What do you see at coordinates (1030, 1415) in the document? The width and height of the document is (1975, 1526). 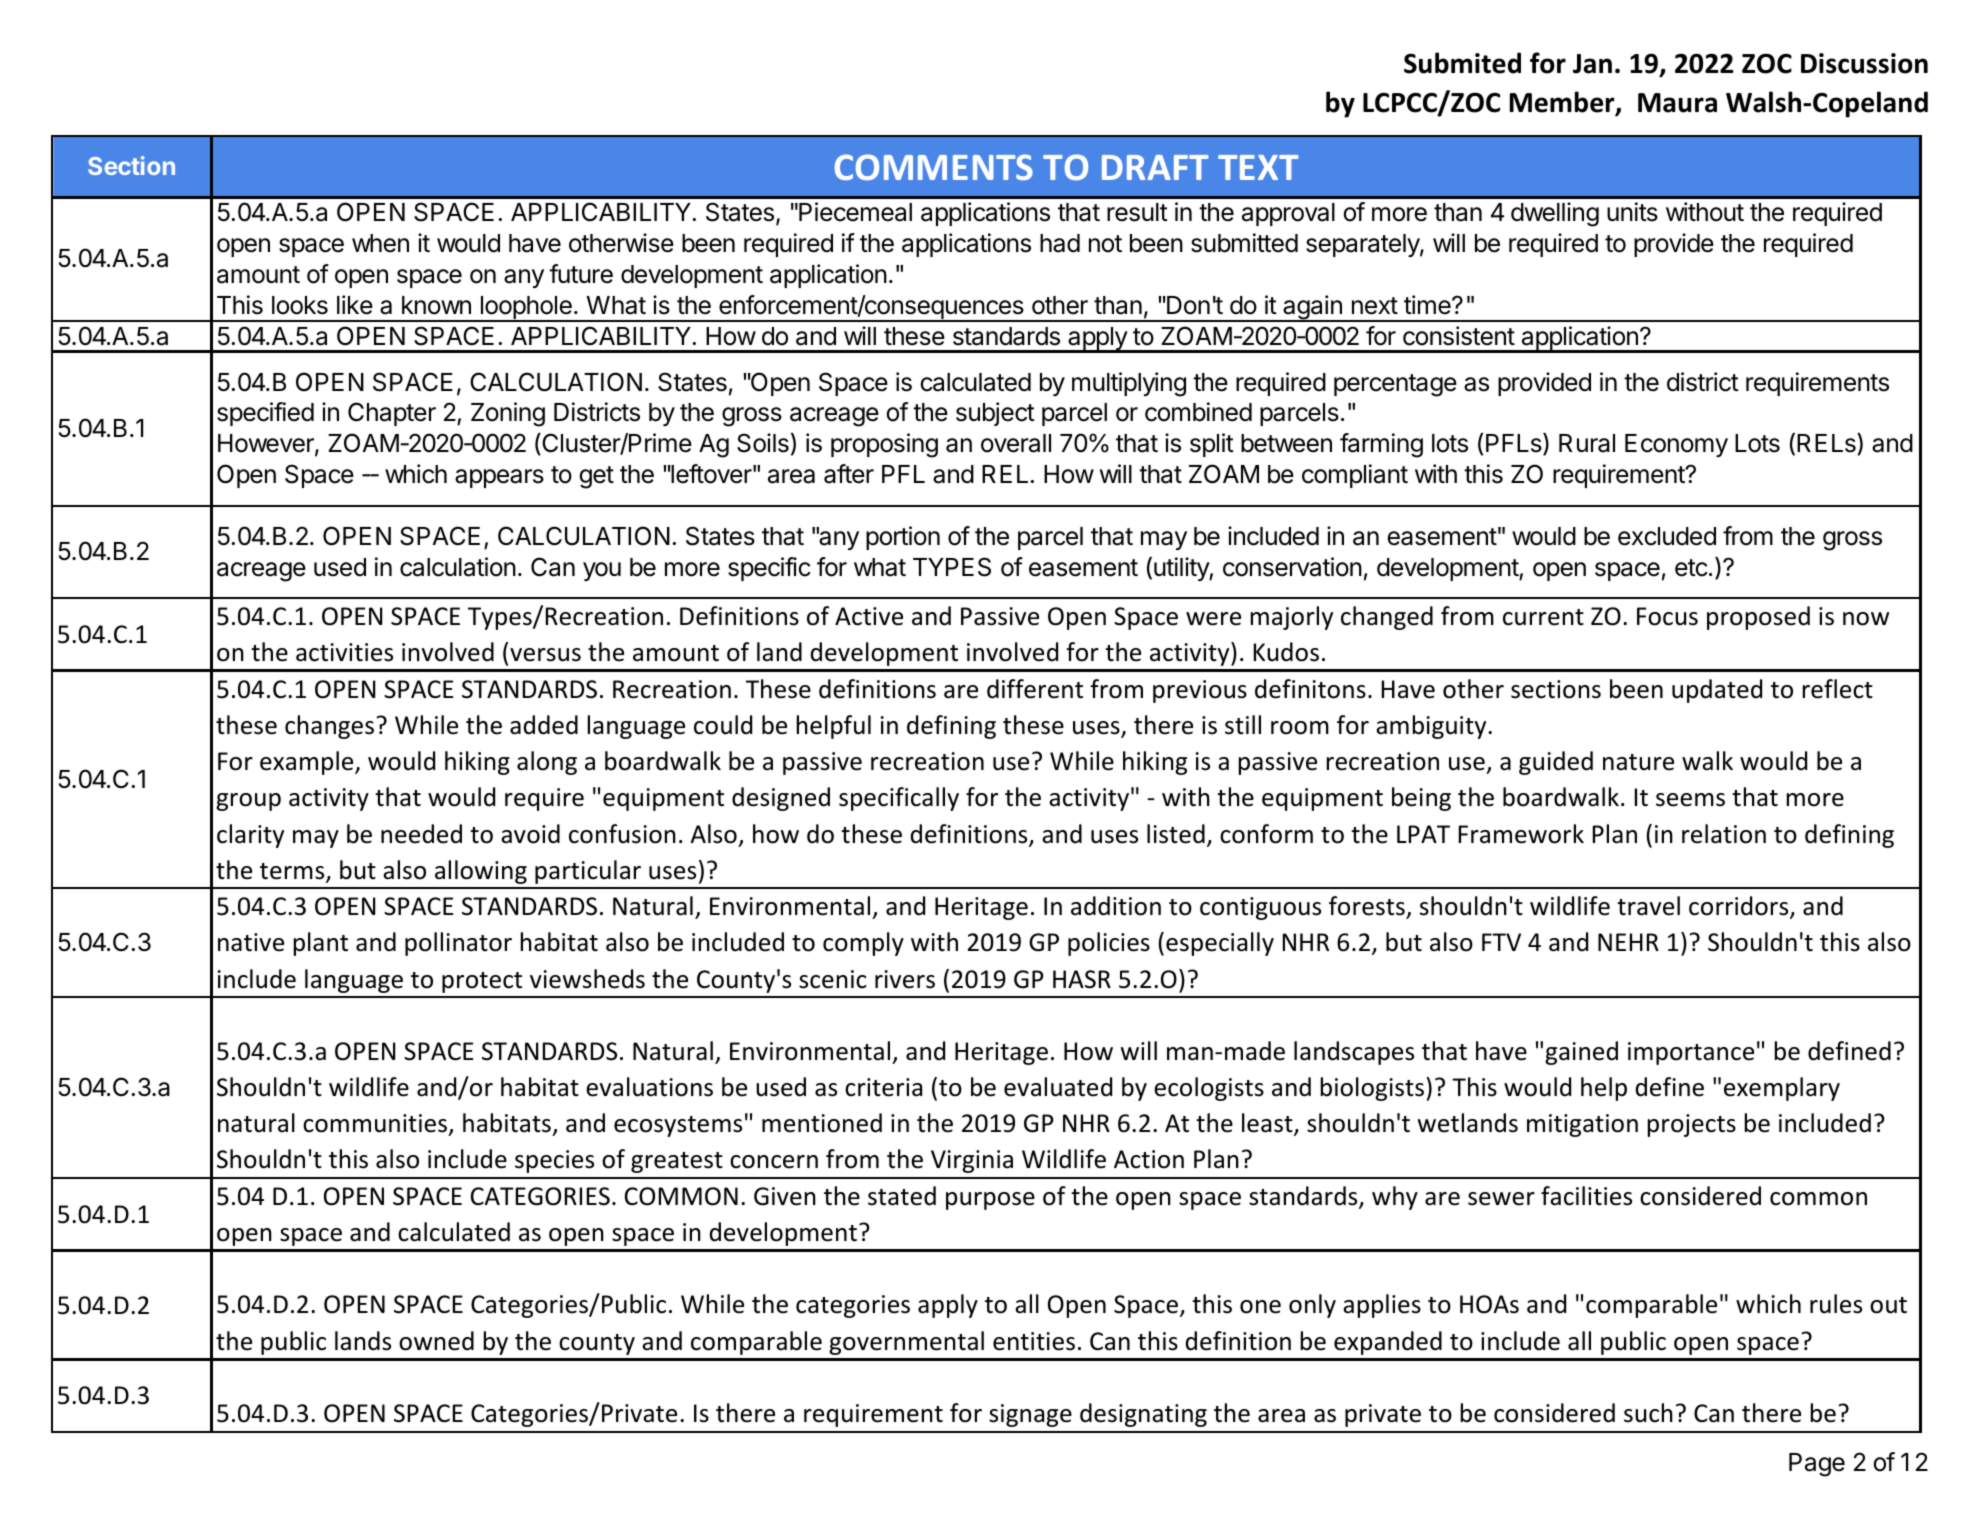 I see `signage` at bounding box center [1030, 1415].
